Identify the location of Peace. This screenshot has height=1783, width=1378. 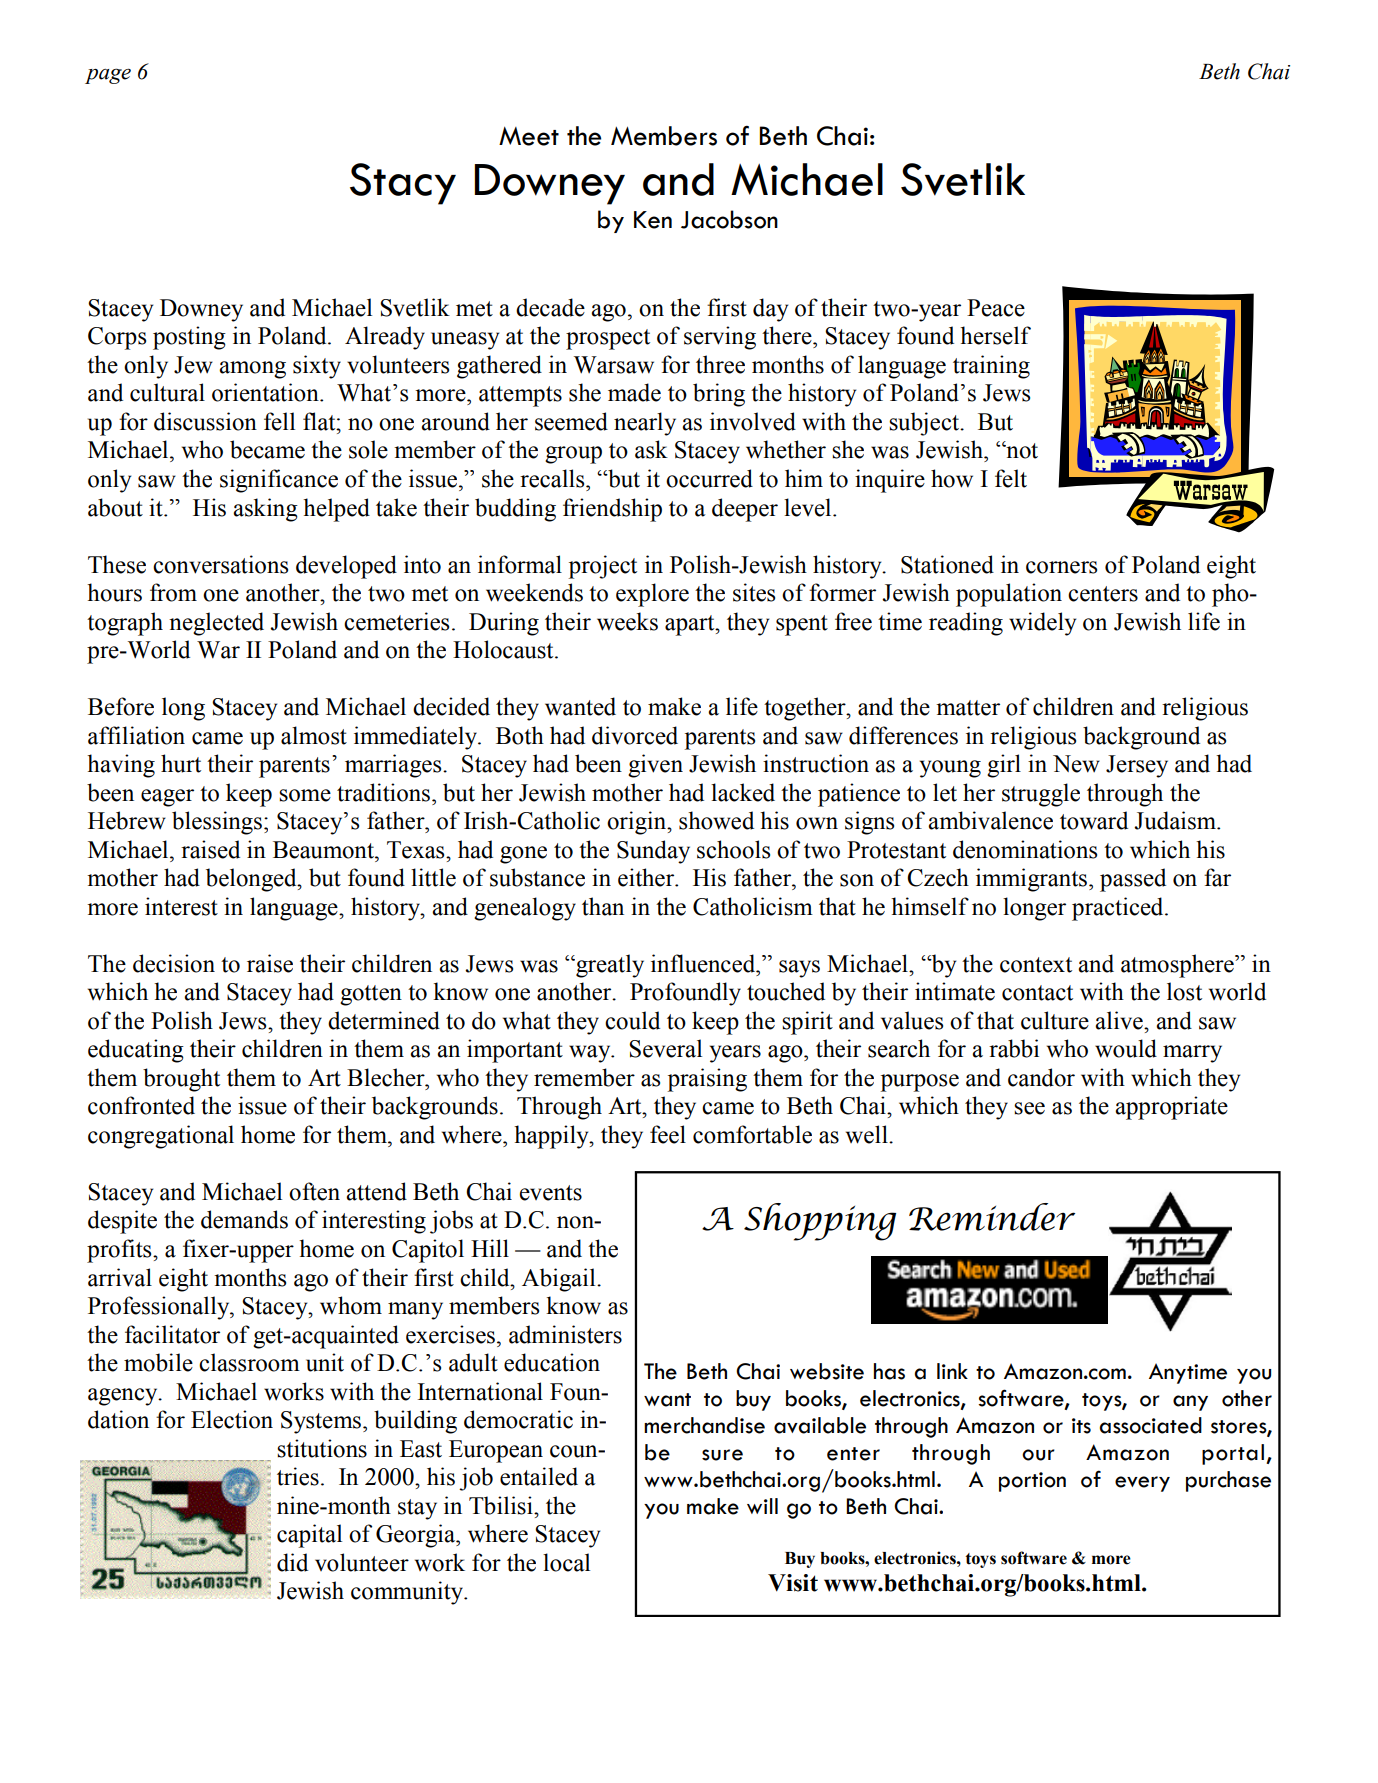
(996, 308).
